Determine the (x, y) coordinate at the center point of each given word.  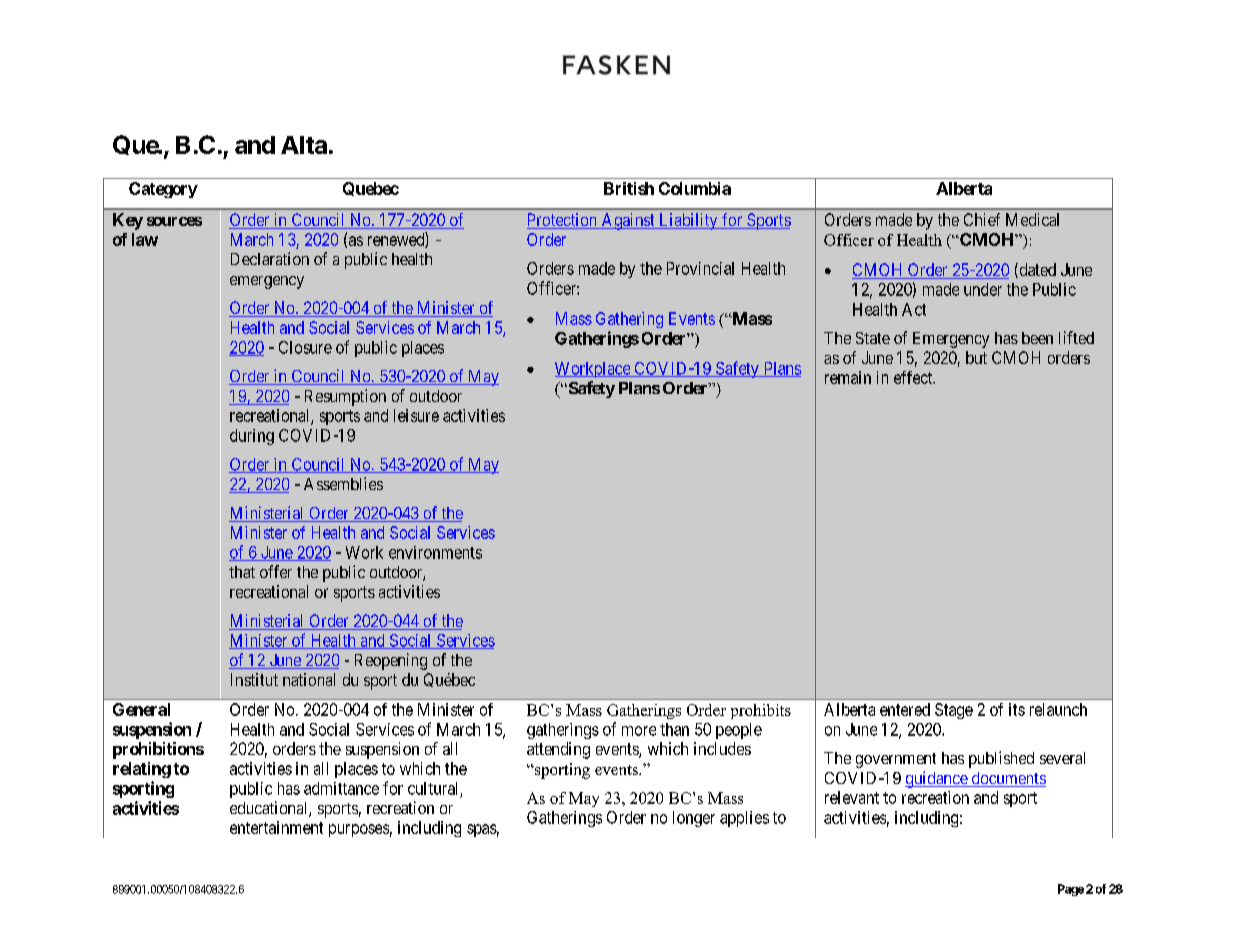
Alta (304, 145)
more (639, 731)
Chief (982, 219)
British (629, 188)
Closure (305, 347)
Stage (954, 711)
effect (914, 377)
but (976, 357)
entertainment (276, 827)
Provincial (700, 268)
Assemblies (343, 483)
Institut (254, 679)
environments (435, 552)
